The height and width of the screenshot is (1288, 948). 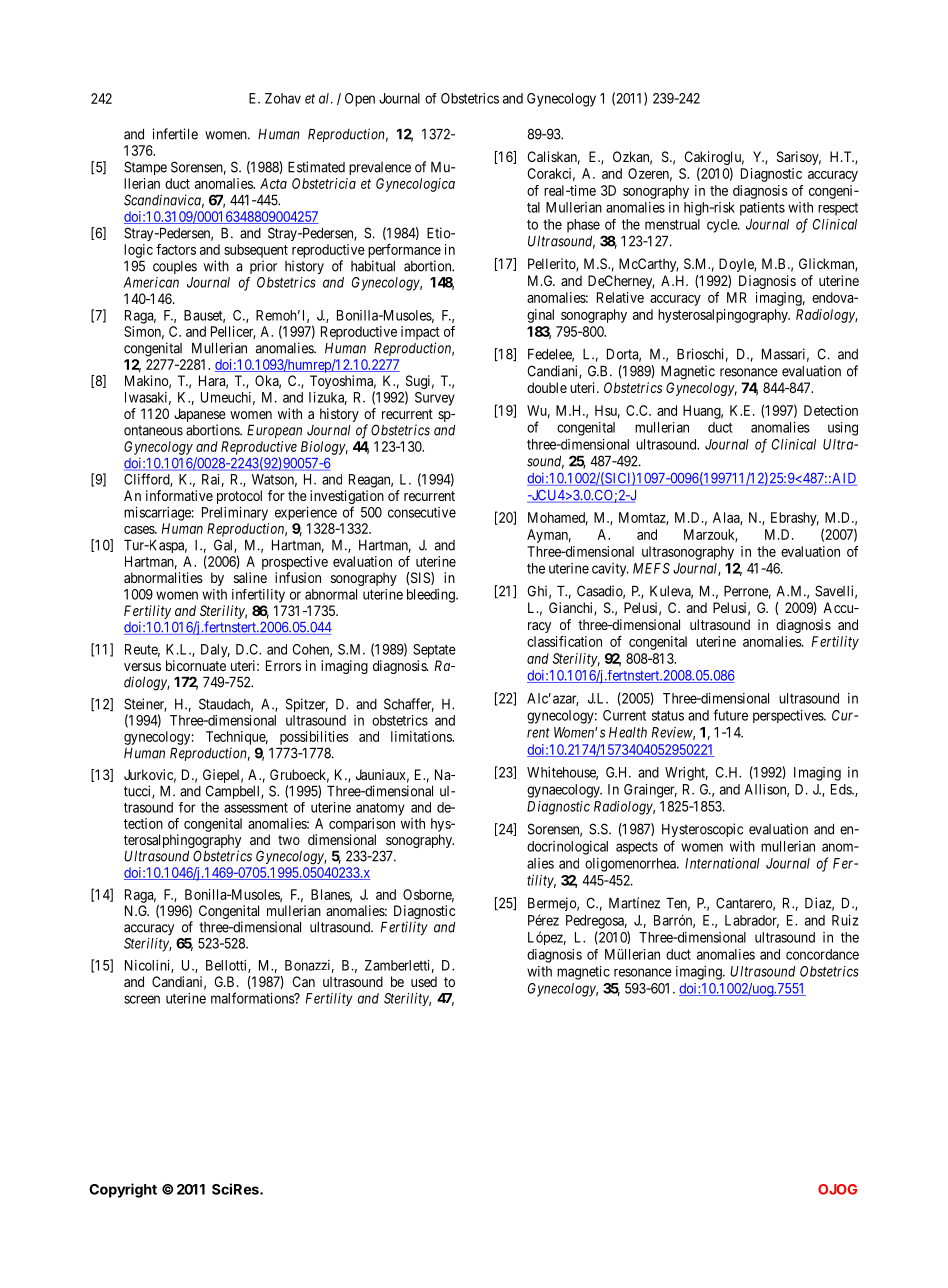 I want to click on concordance, so click(x=822, y=954).
